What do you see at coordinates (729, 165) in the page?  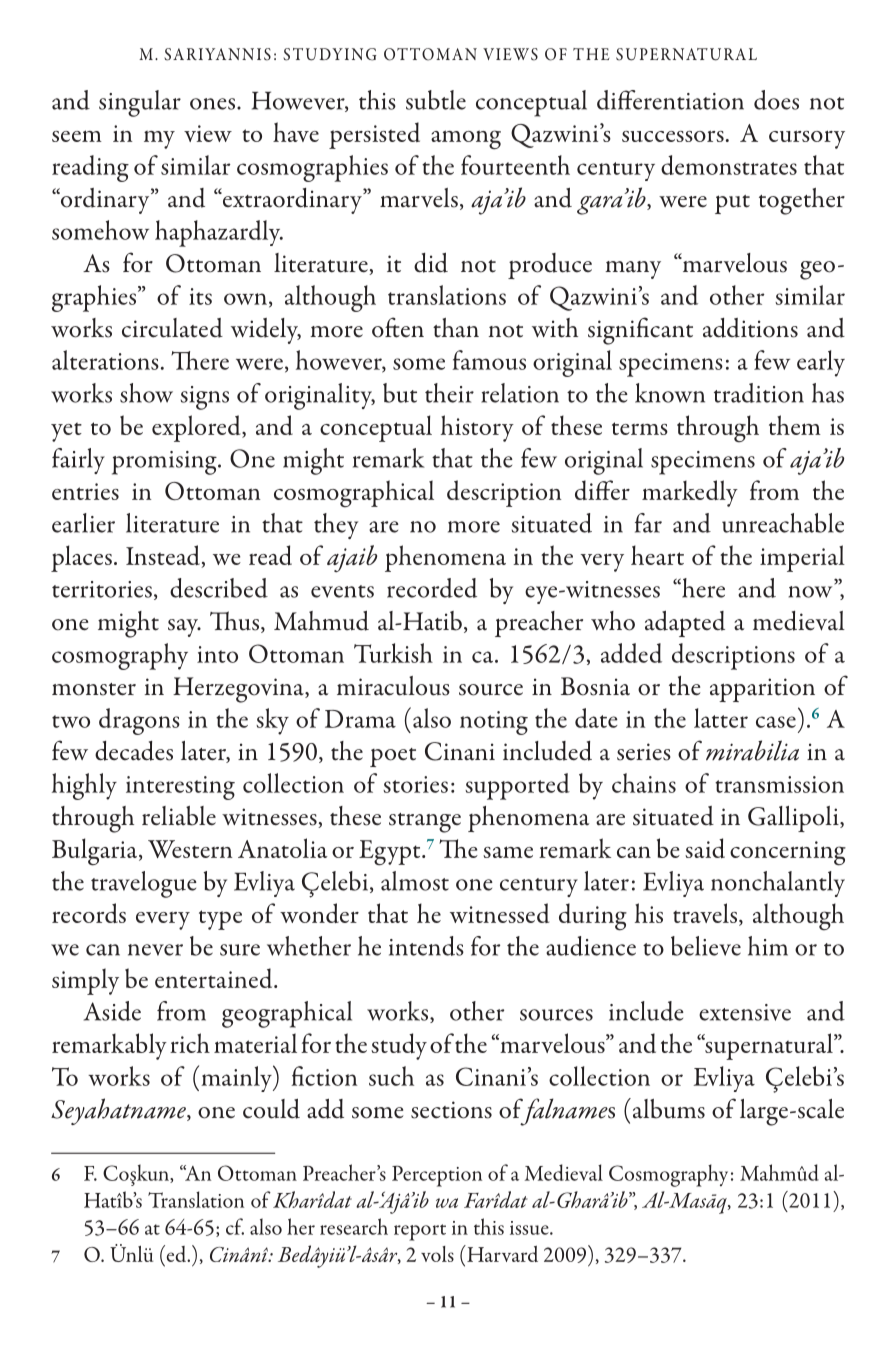 I see `demonstrates` at bounding box center [729, 165].
